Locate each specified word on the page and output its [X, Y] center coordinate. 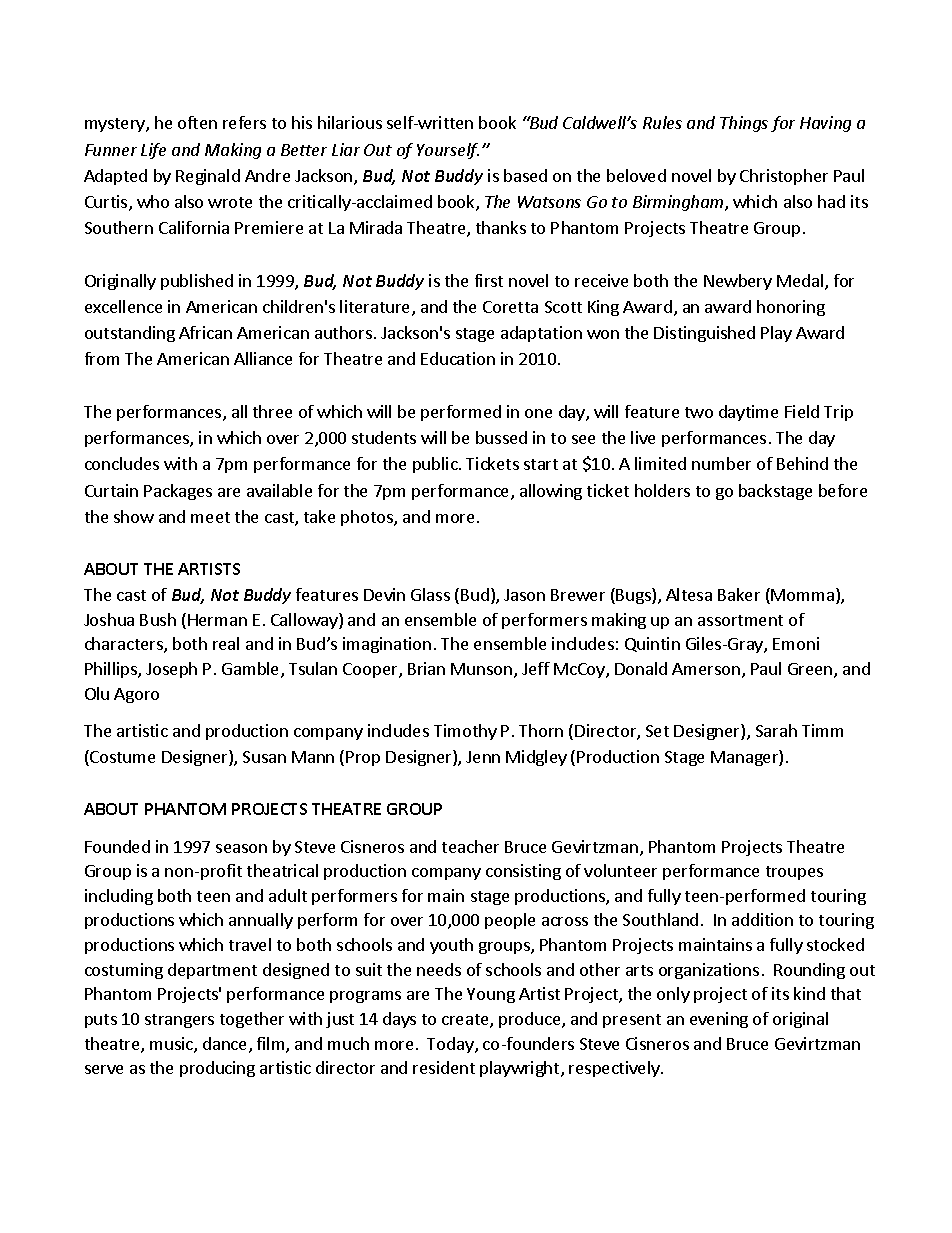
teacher [470, 846]
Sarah [776, 730]
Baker [739, 594]
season [241, 848]
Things [744, 124]
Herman [217, 620]
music [172, 1045]
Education [458, 358]
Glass [430, 594]
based [525, 175]
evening [719, 1020]
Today [451, 1045]
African [205, 332]
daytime [748, 413]
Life [153, 151]
